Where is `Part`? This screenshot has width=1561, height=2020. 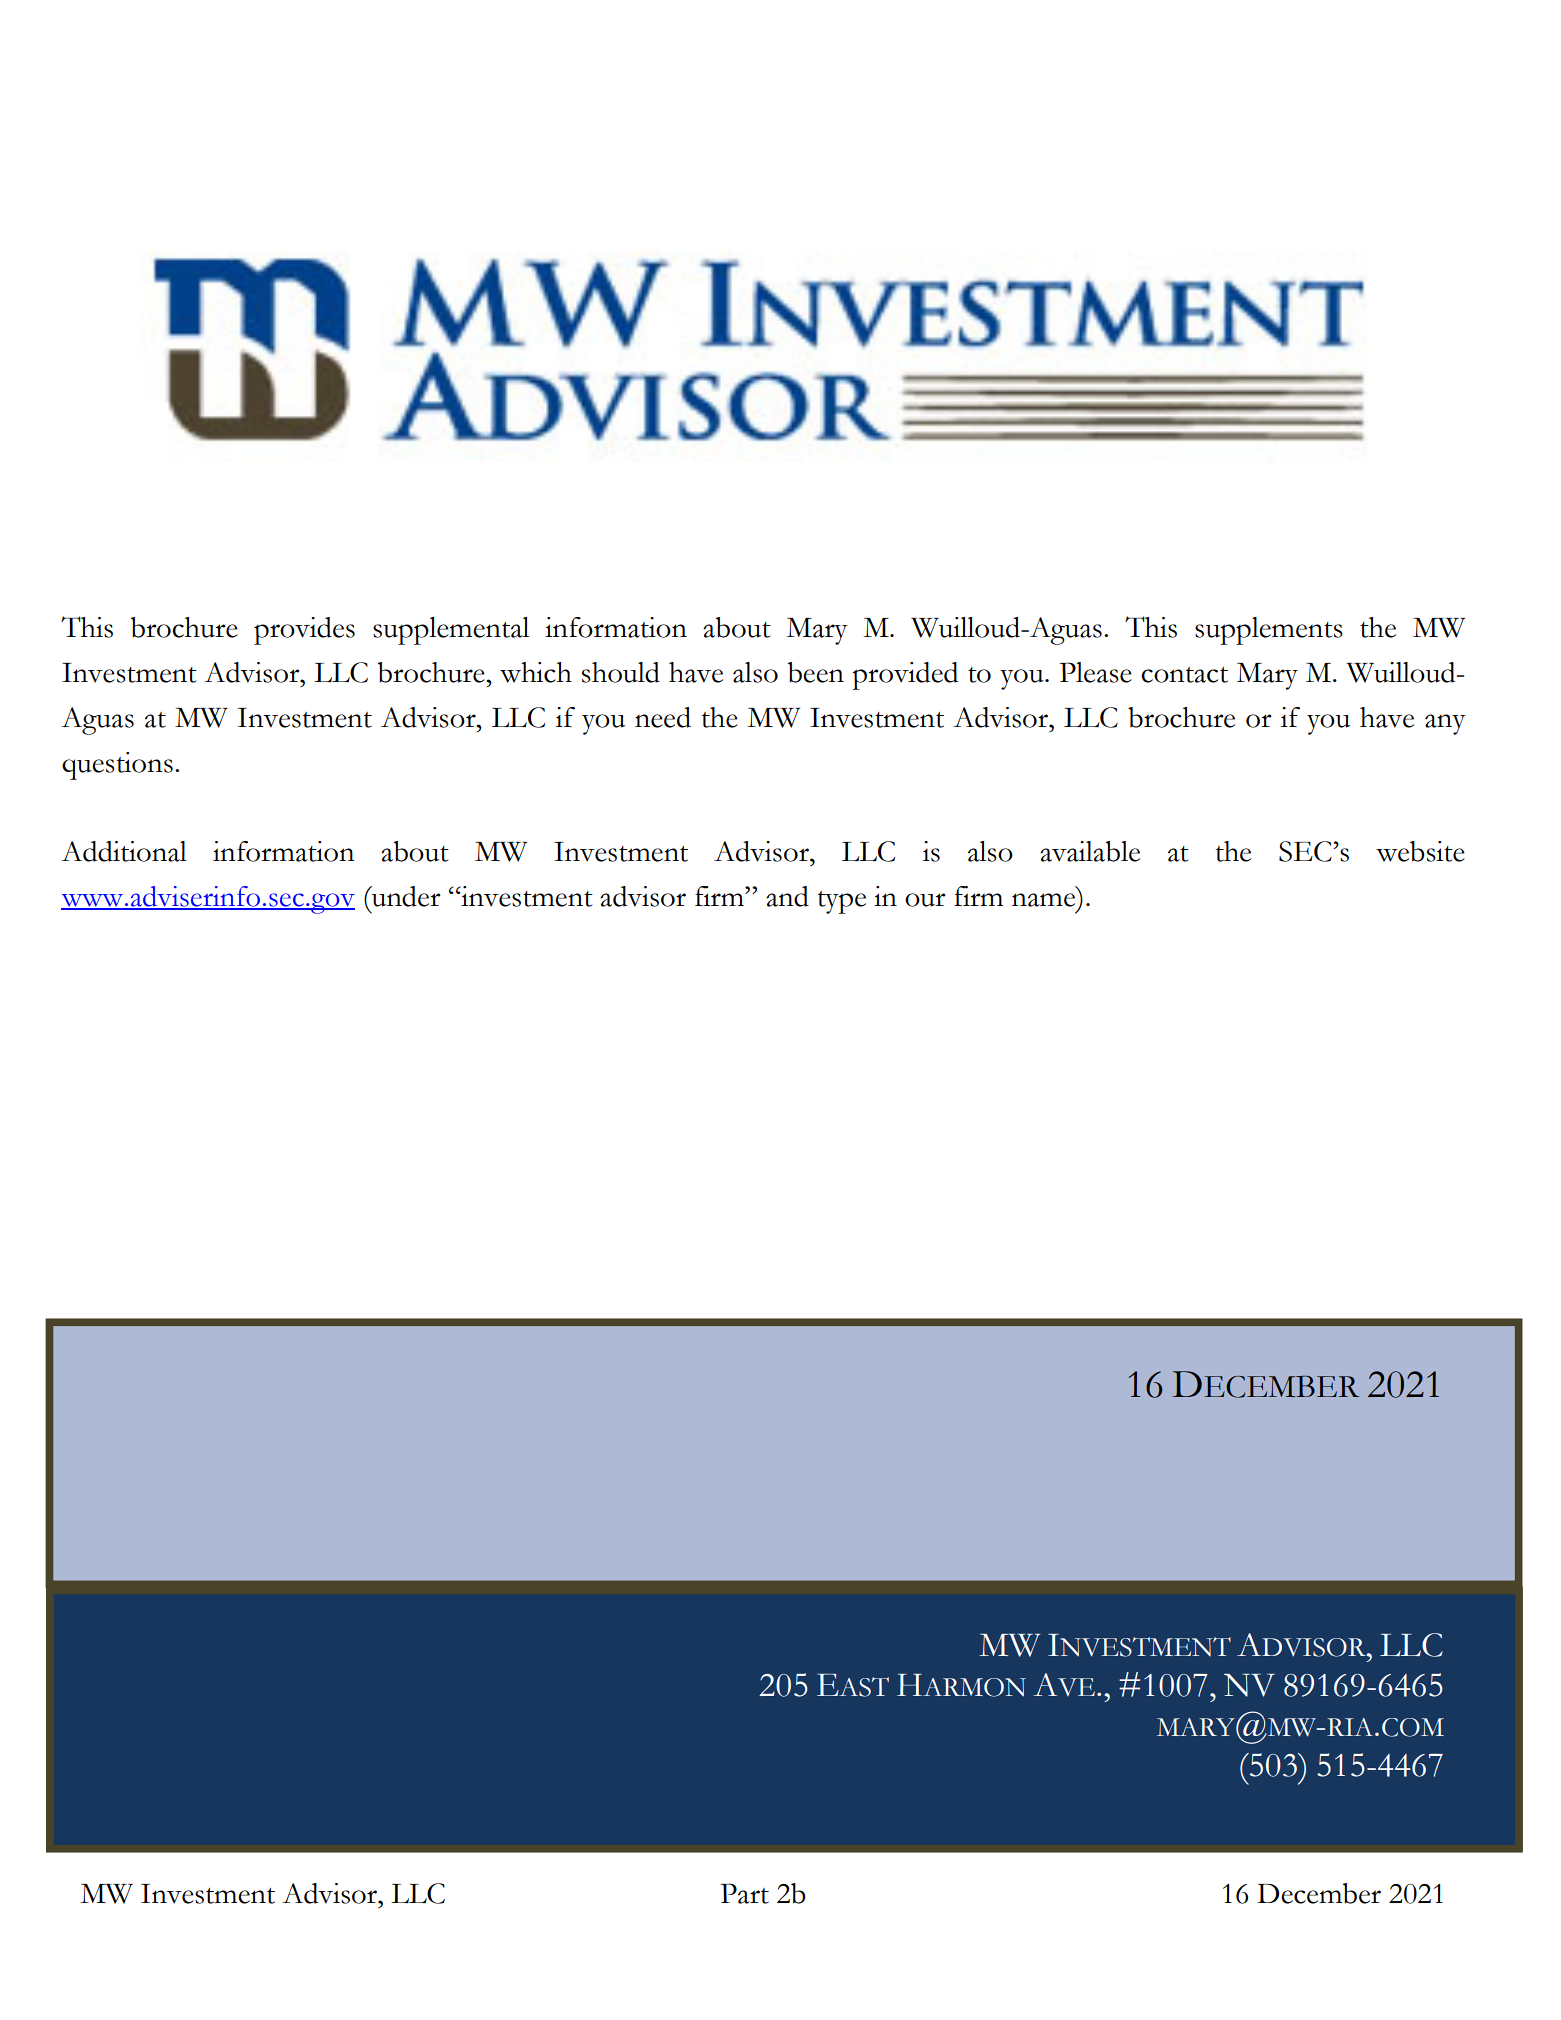
Part is located at coordinates (745, 1893).
